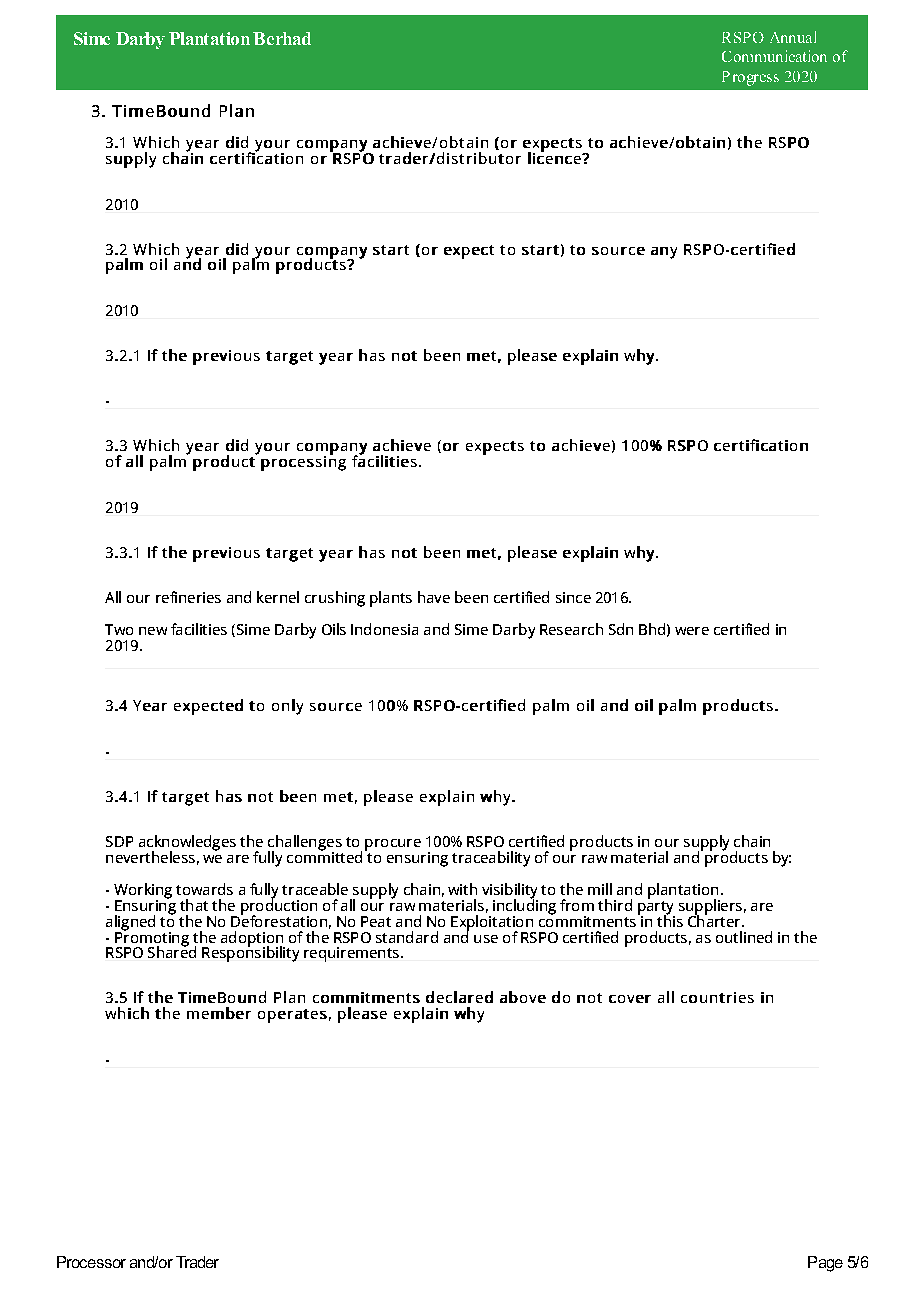  What do you see at coordinates (172, 951) in the document?
I see `Shared` at bounding box center [172, 951].
